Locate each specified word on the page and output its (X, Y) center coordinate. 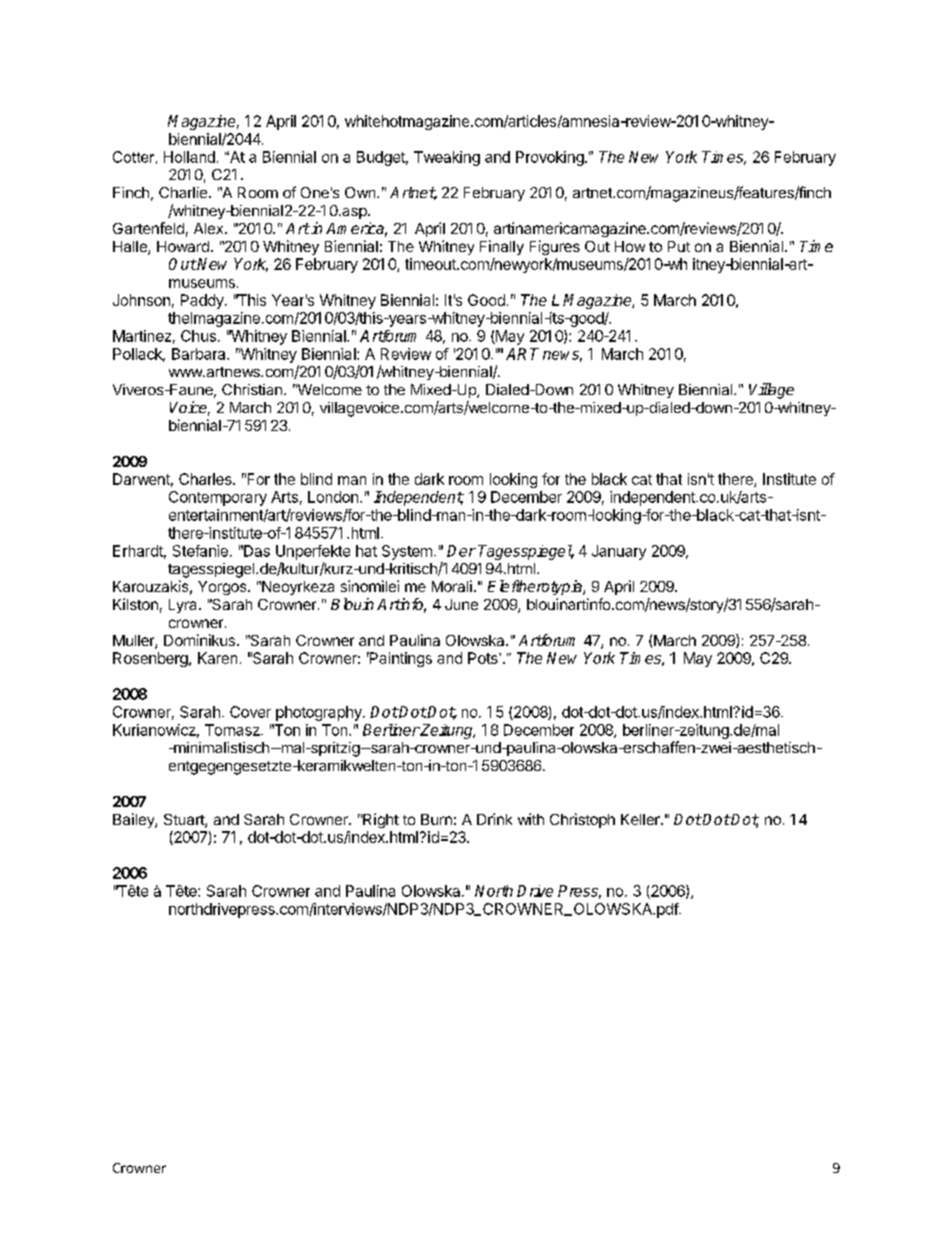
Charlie (184, 192)
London (333, 497)
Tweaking (447, 158)
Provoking (551, 158)
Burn (436, 819)
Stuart (185, 821)
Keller (641, 819)
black (609, 479)
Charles (206, 479)
